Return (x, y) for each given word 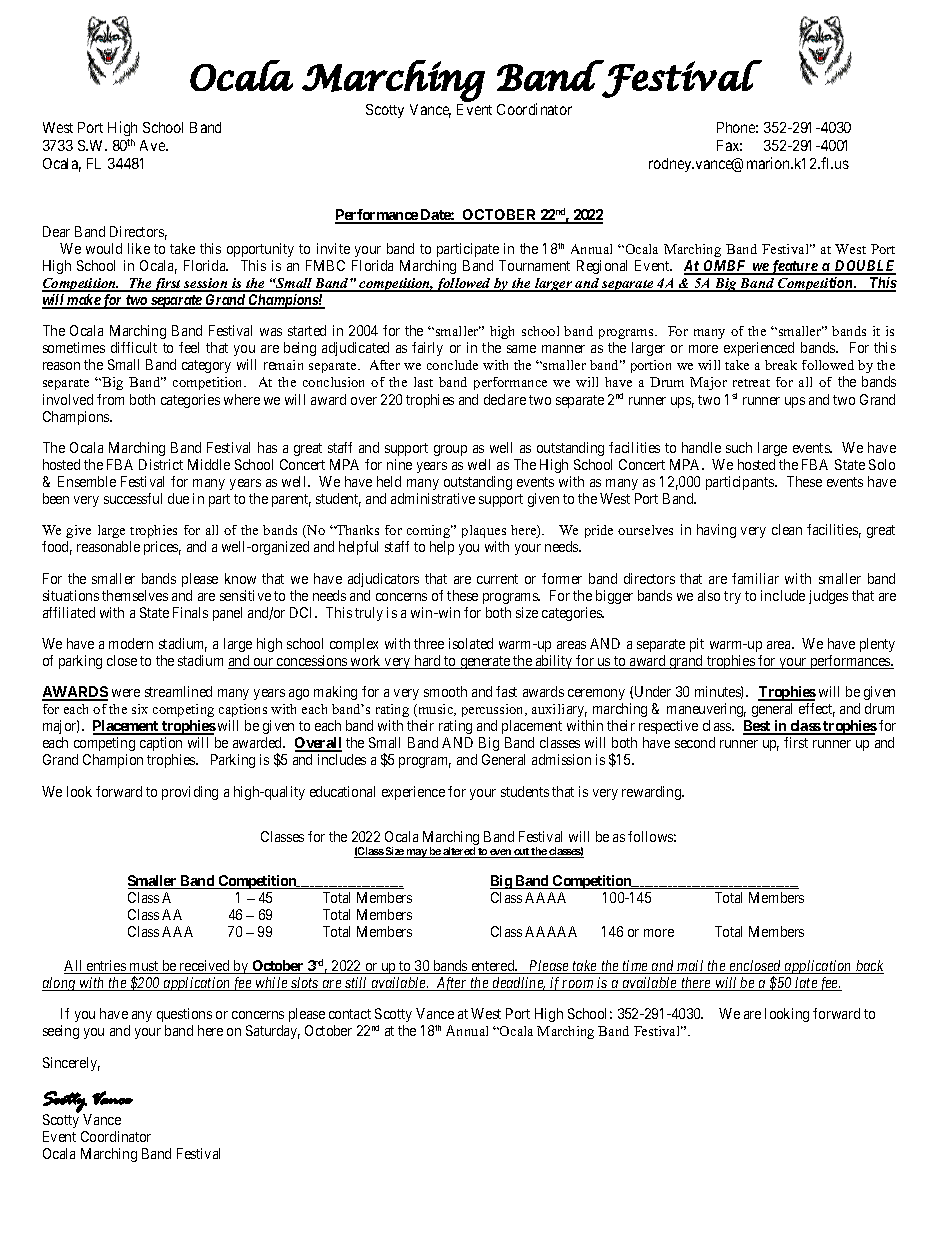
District (161, 464)
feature (794, 267)
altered (459, 852)
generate (485, 662)
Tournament (534, 265)
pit (697, 645)
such (739, 447)
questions (184, 1017)
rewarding (653, 793)
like (139, 248)
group (450, 450)
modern (131, 643)
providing (190, 793)
